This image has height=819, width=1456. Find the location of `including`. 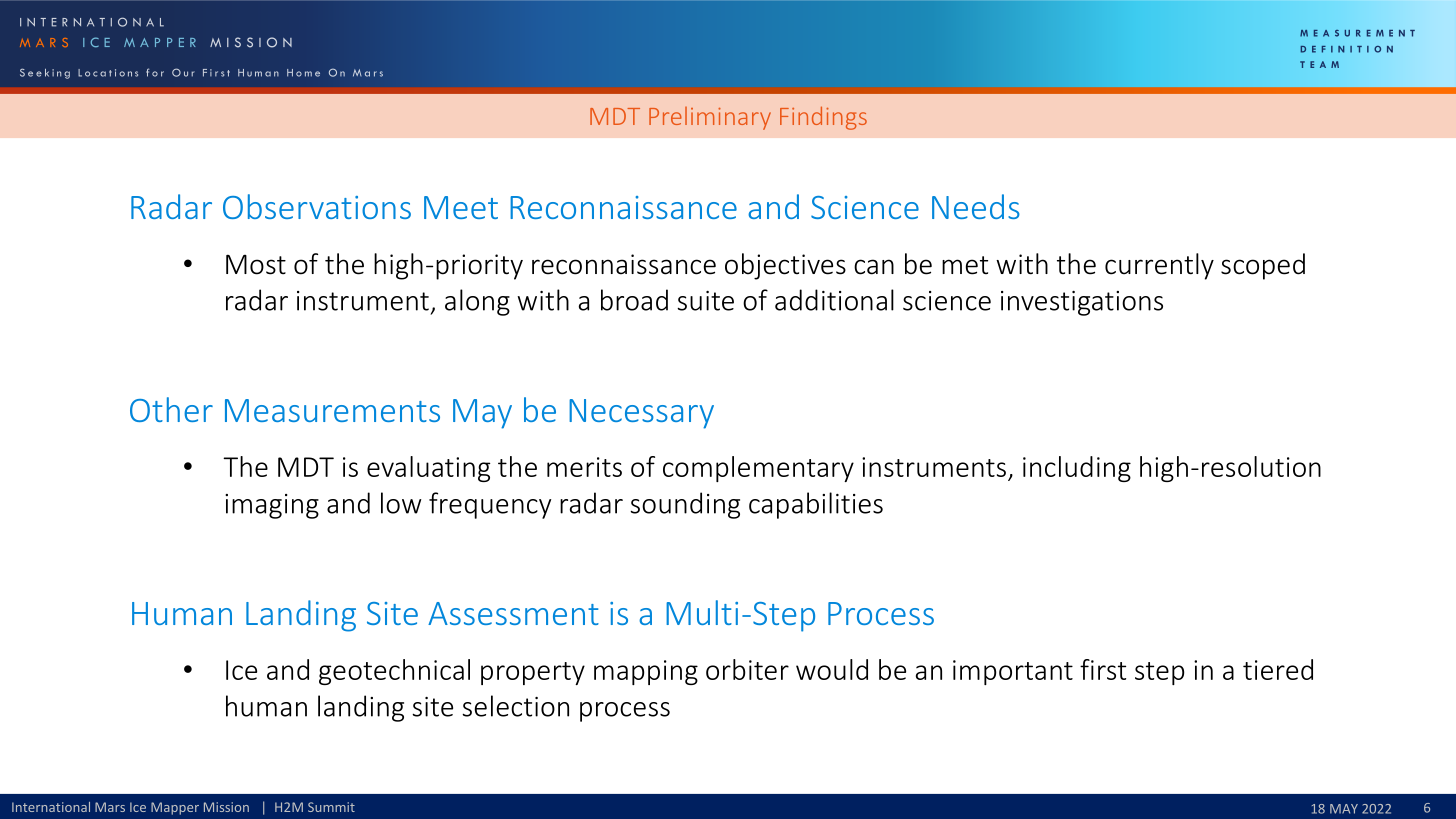

including is located at coordinates (1077, 469).
